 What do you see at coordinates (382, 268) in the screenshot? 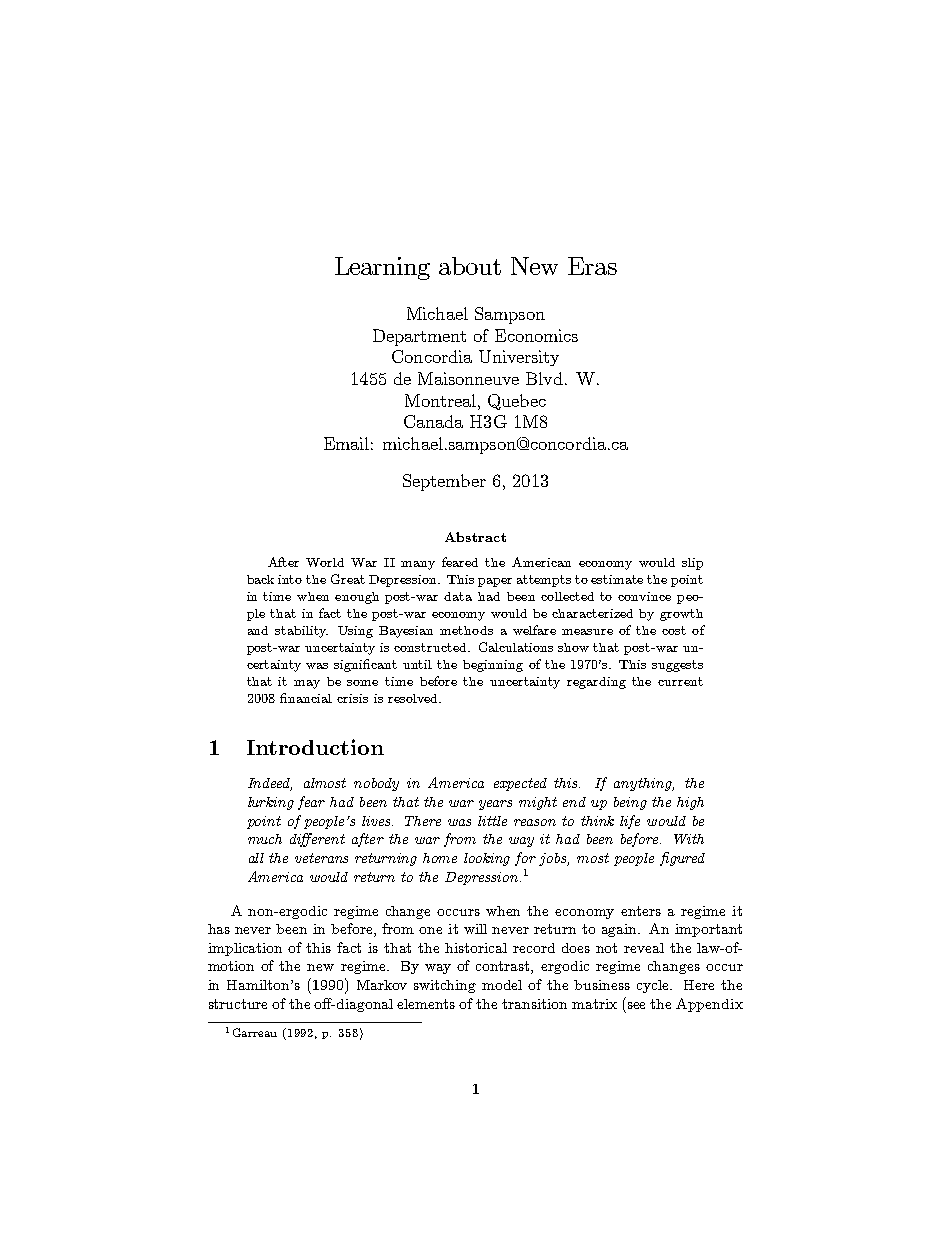
I see `Learning` at bounding box center [382, 268].
